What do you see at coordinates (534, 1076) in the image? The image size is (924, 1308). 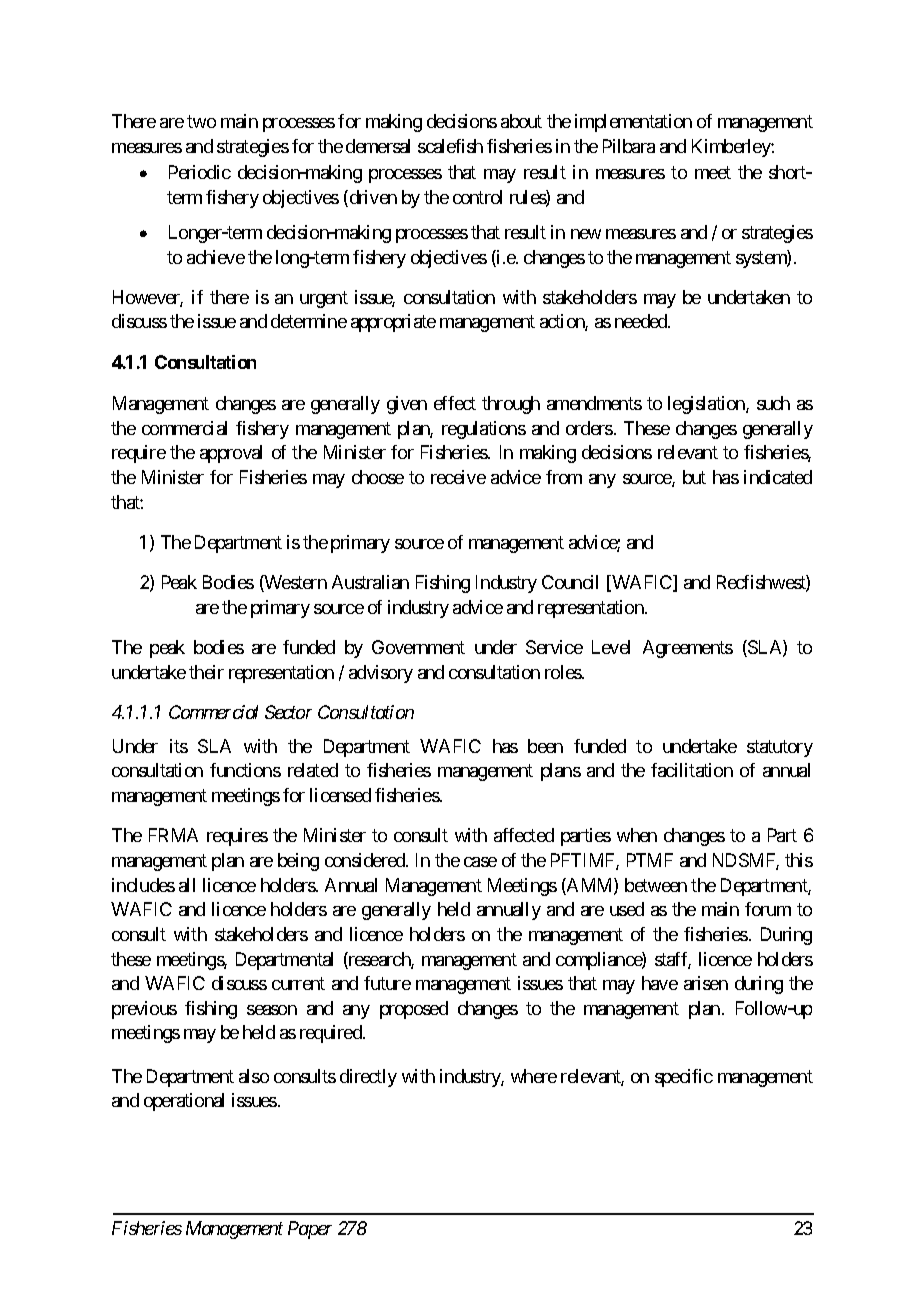 I see `where` at bounding box center [534, 1076].
